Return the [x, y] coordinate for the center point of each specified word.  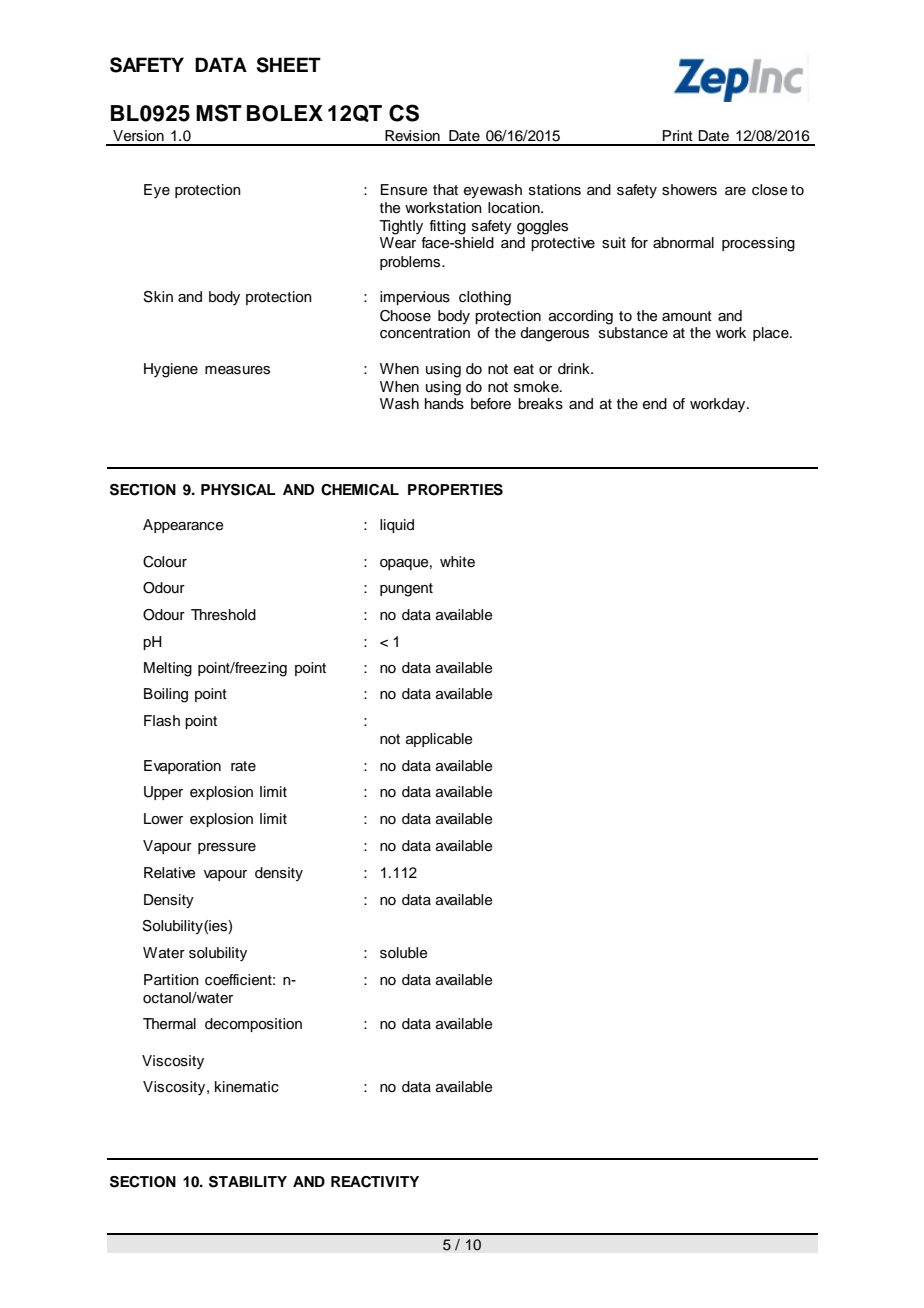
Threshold [223, 615]
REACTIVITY [375, 1182]
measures [237, 370]
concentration [425, 333]
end [655, 404]
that [445, 189]
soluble [404, 953]
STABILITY [248, 1182]
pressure [227, 848]
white [457, 562]
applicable [439, 740]
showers [689, 190]
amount [687, 316]
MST [219, 113]
